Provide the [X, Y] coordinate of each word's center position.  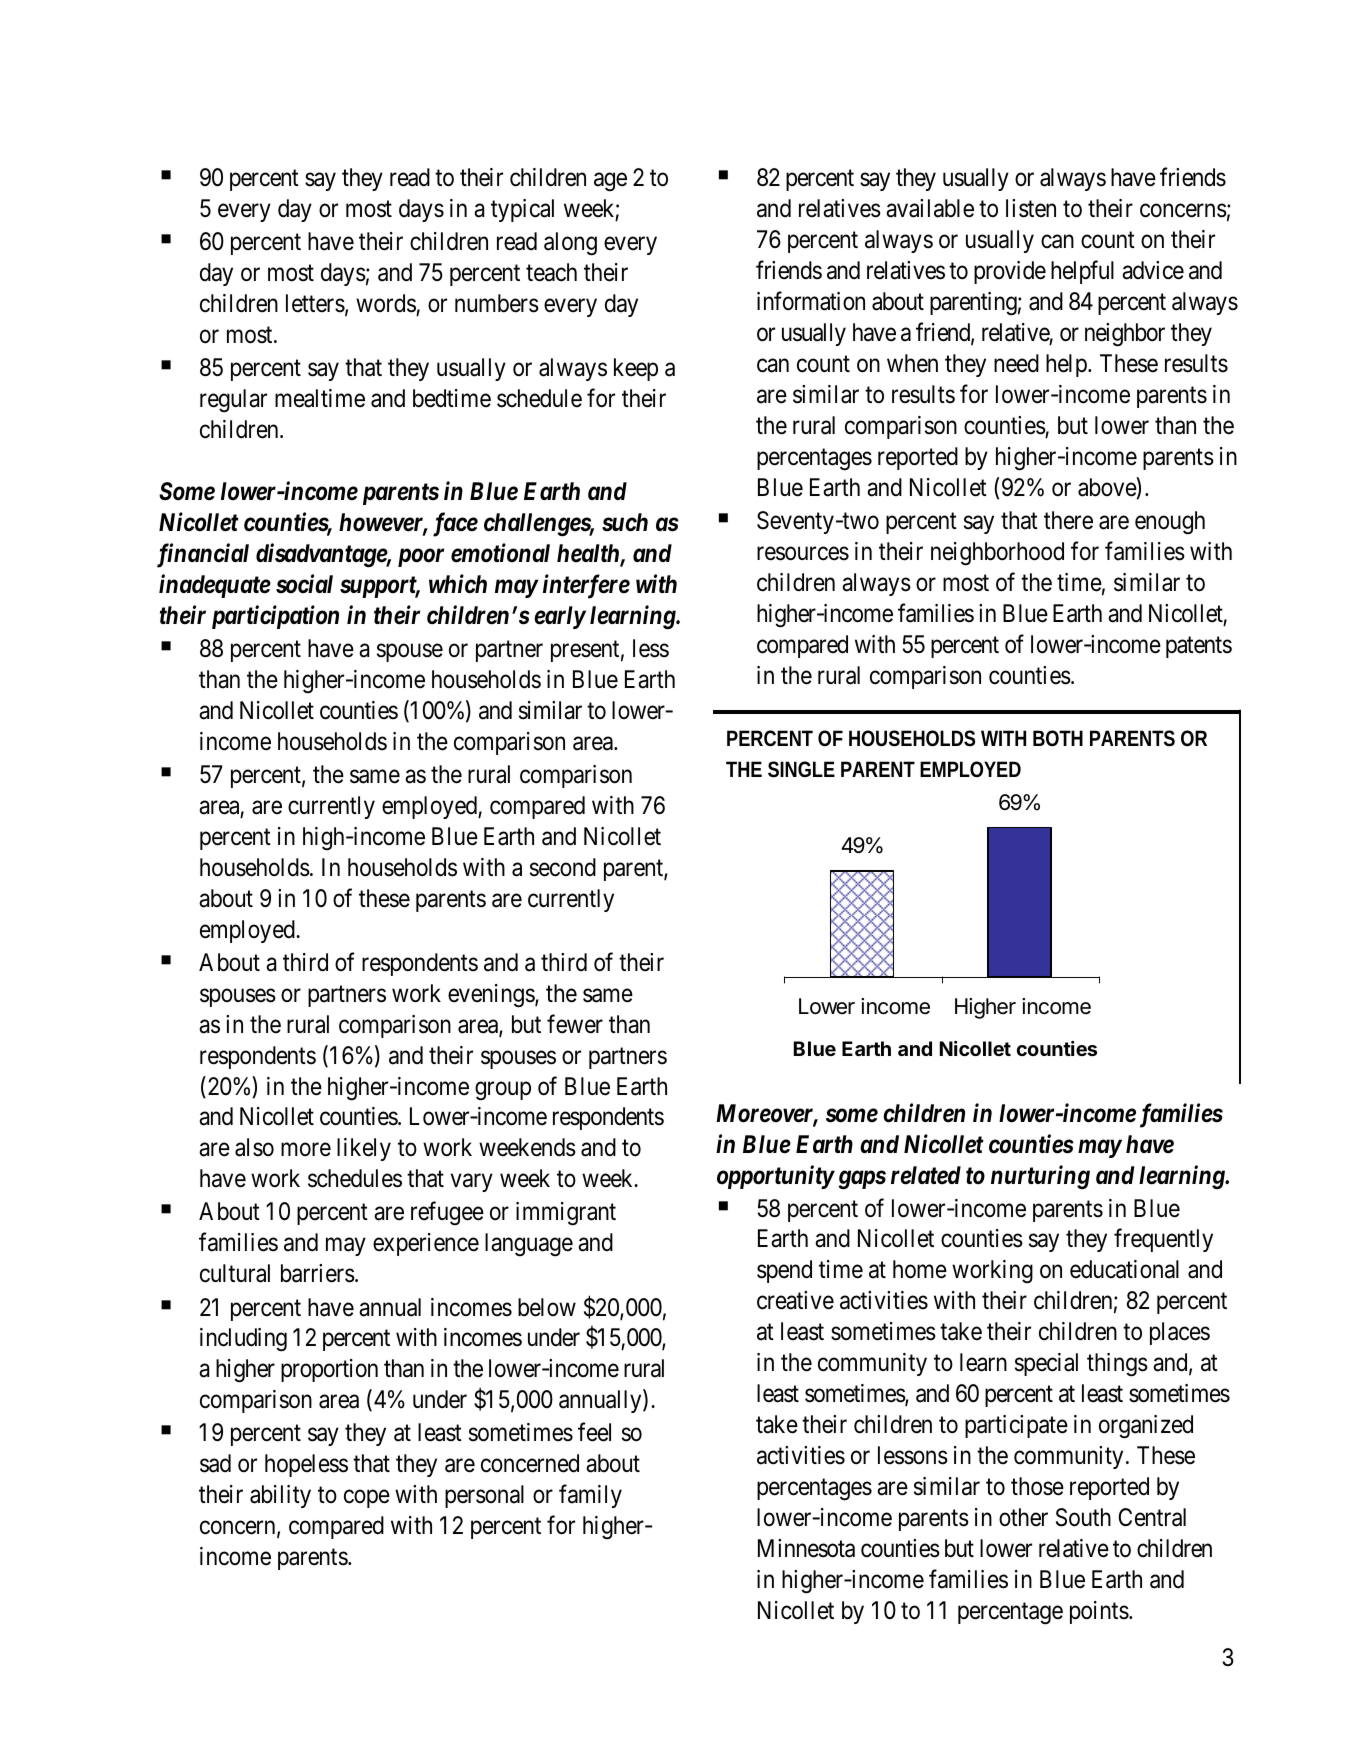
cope [367, 1499]
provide [1010, 272]
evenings [492, 996]
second [563, 867]
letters [315, 303]
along [570, 244]
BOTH [1058, 738]
